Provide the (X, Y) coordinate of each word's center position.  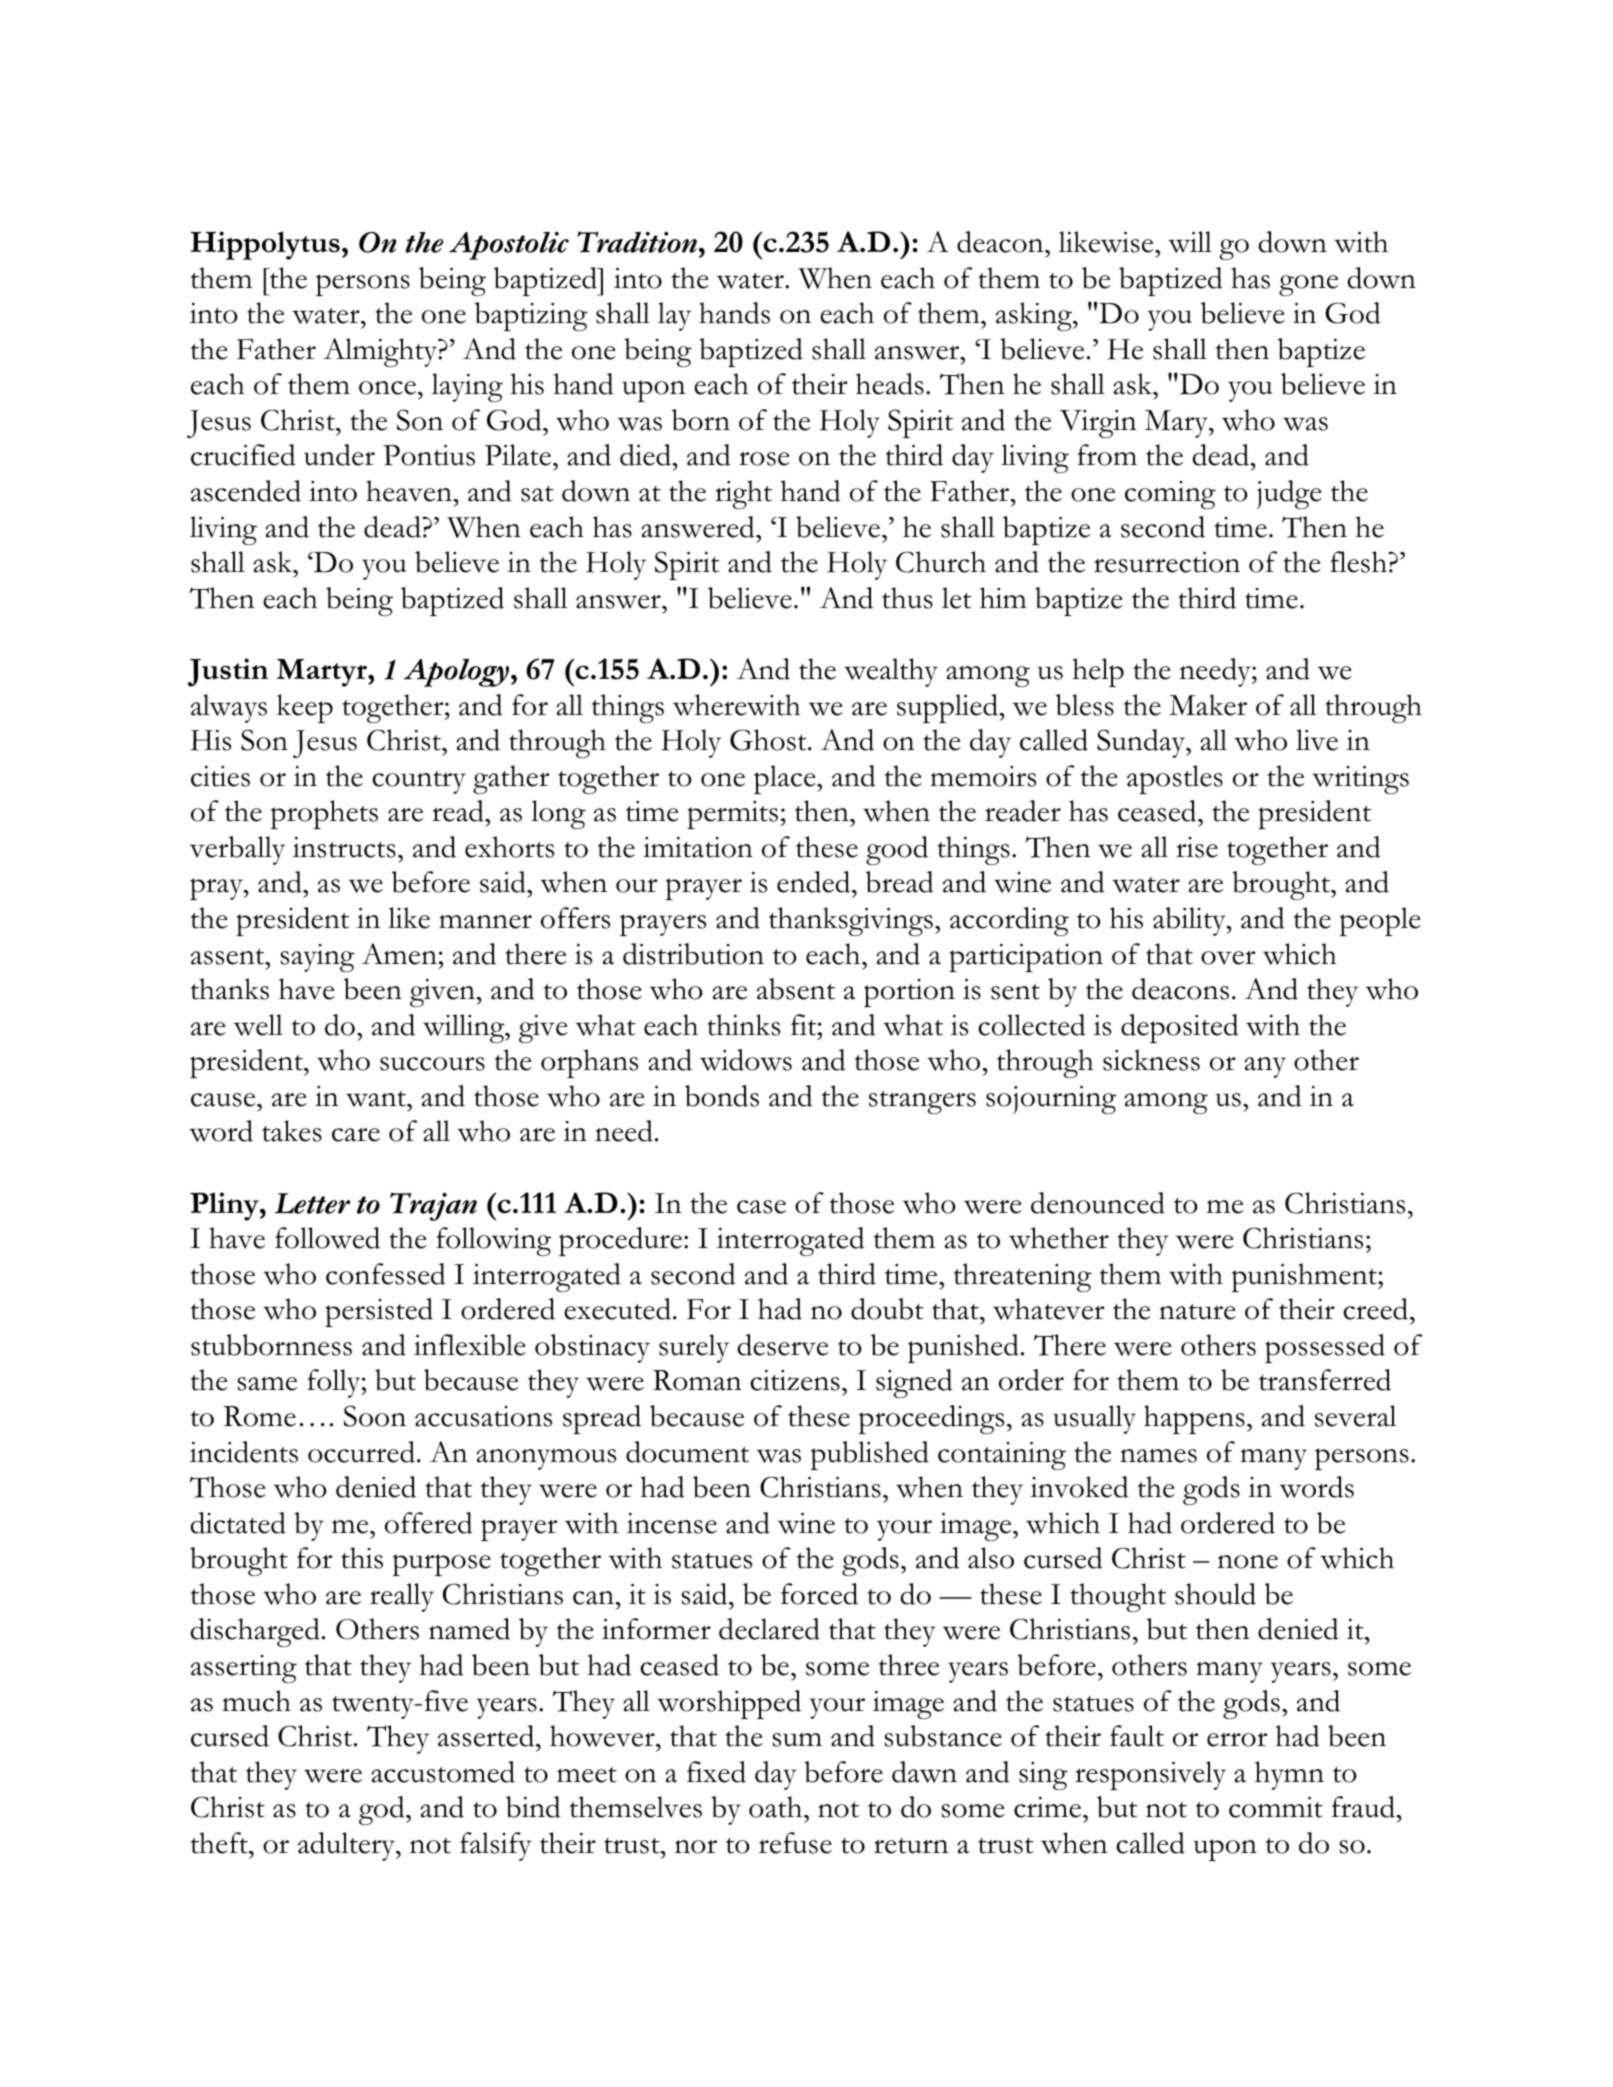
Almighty (381, 352)
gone (1308, 285)
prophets (324, 814)
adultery (347, 1846)
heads (890, 384)
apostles (1175, 779)
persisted (379, 1312)
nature (1197, 1312)
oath (775, 1807)
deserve (782, 1345)
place (785, 779)
